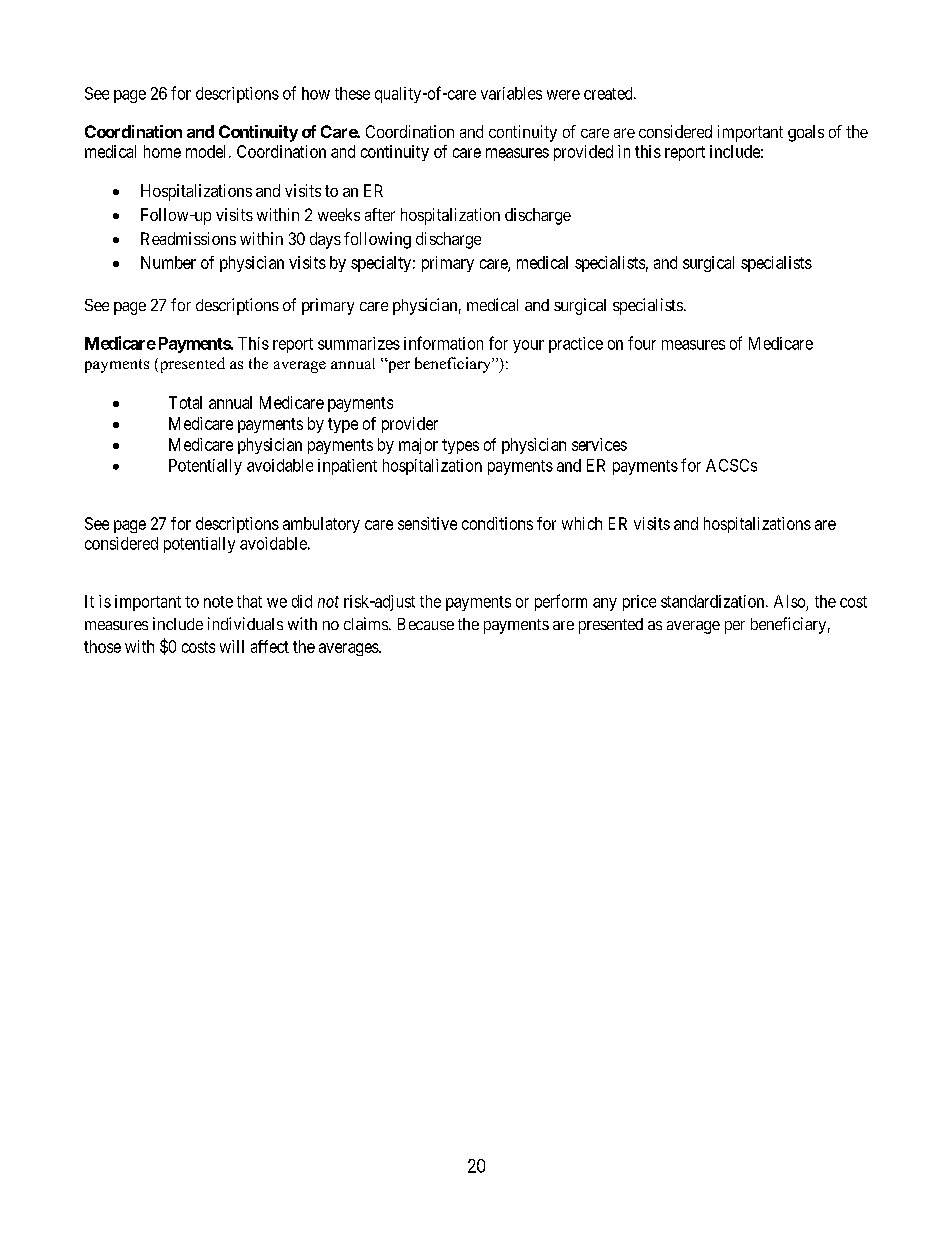 The height and width of the screenshot is (1233, 952). I want to click on individuals, so click(245, 623).
